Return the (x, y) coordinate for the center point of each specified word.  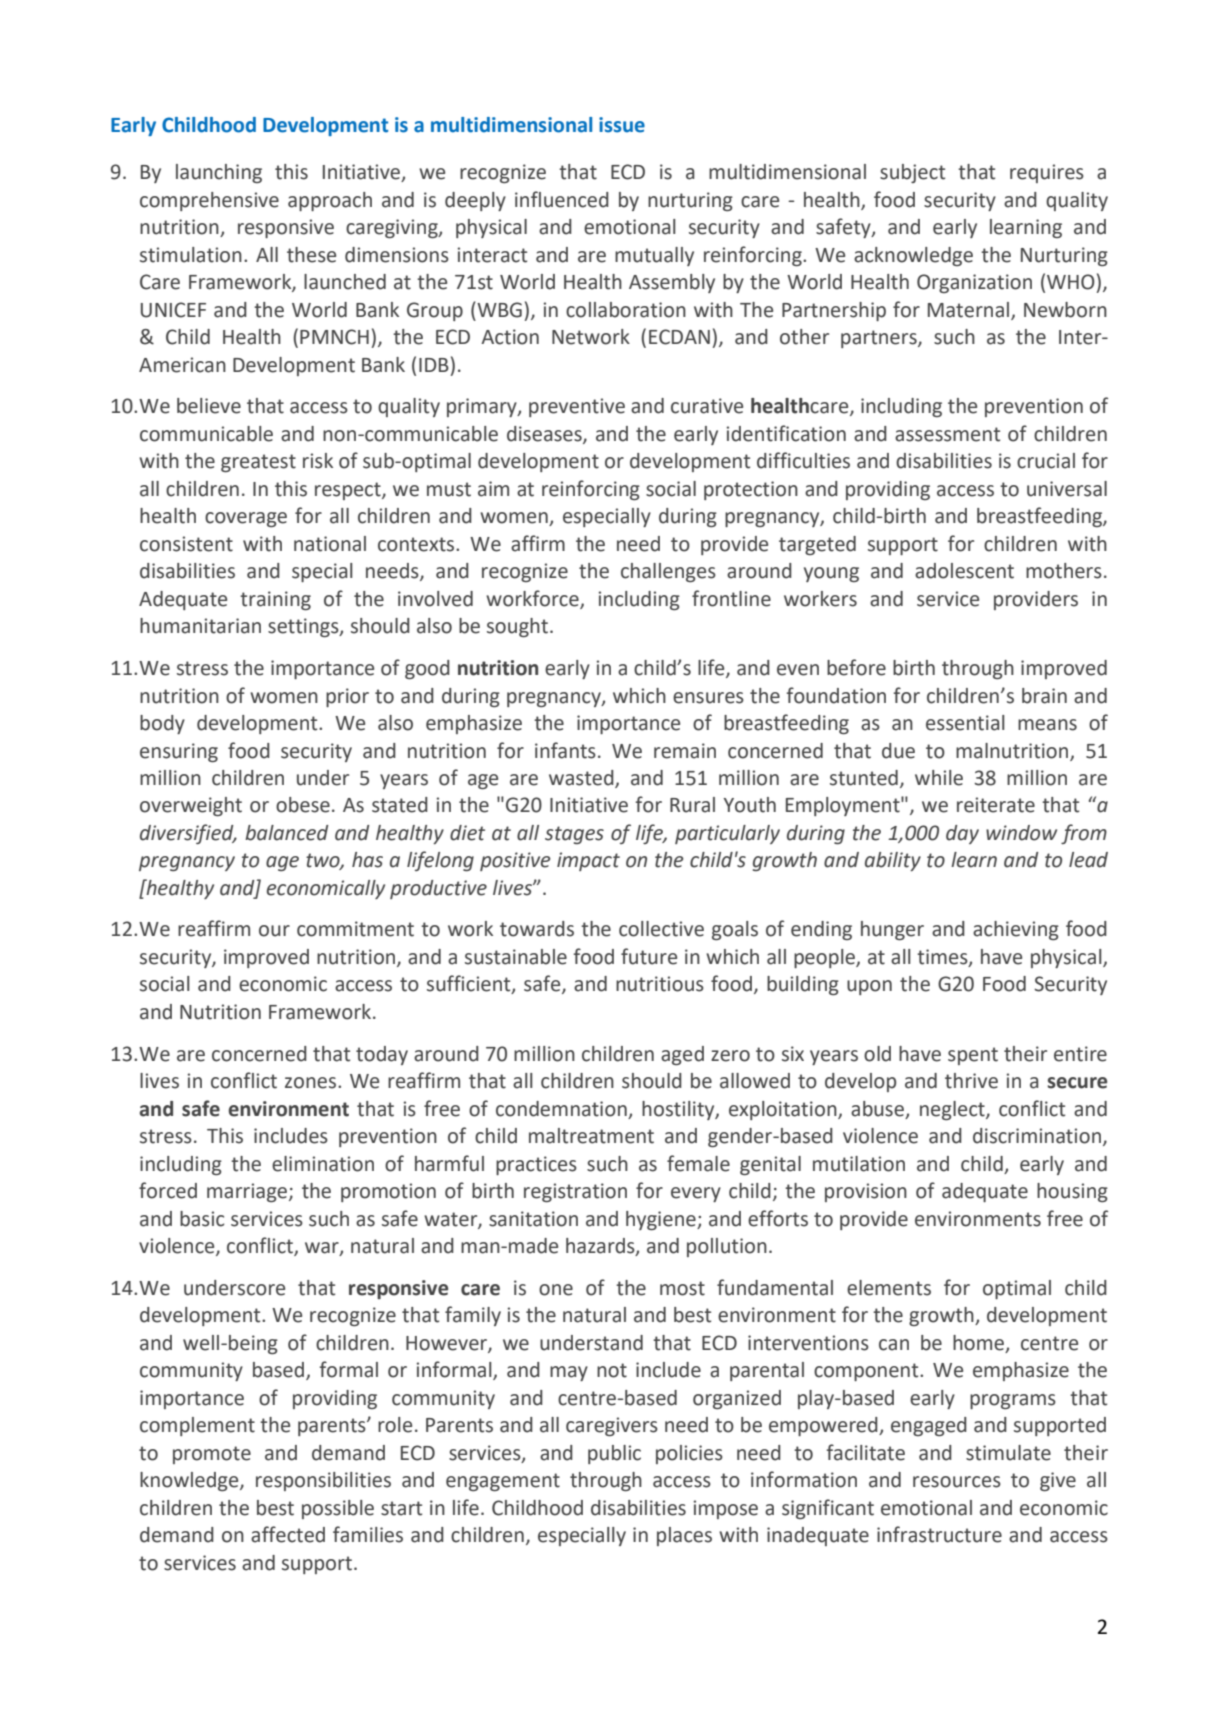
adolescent (964, 571)
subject (912, 173)
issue (622, 125)
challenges (668, 572)
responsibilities (323, 1481)
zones (312, 1083)
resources (957, 1482)
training (275, 600)
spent (973, 1056)
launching (219, 173)
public (614, 1454)
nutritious (660, 984)
